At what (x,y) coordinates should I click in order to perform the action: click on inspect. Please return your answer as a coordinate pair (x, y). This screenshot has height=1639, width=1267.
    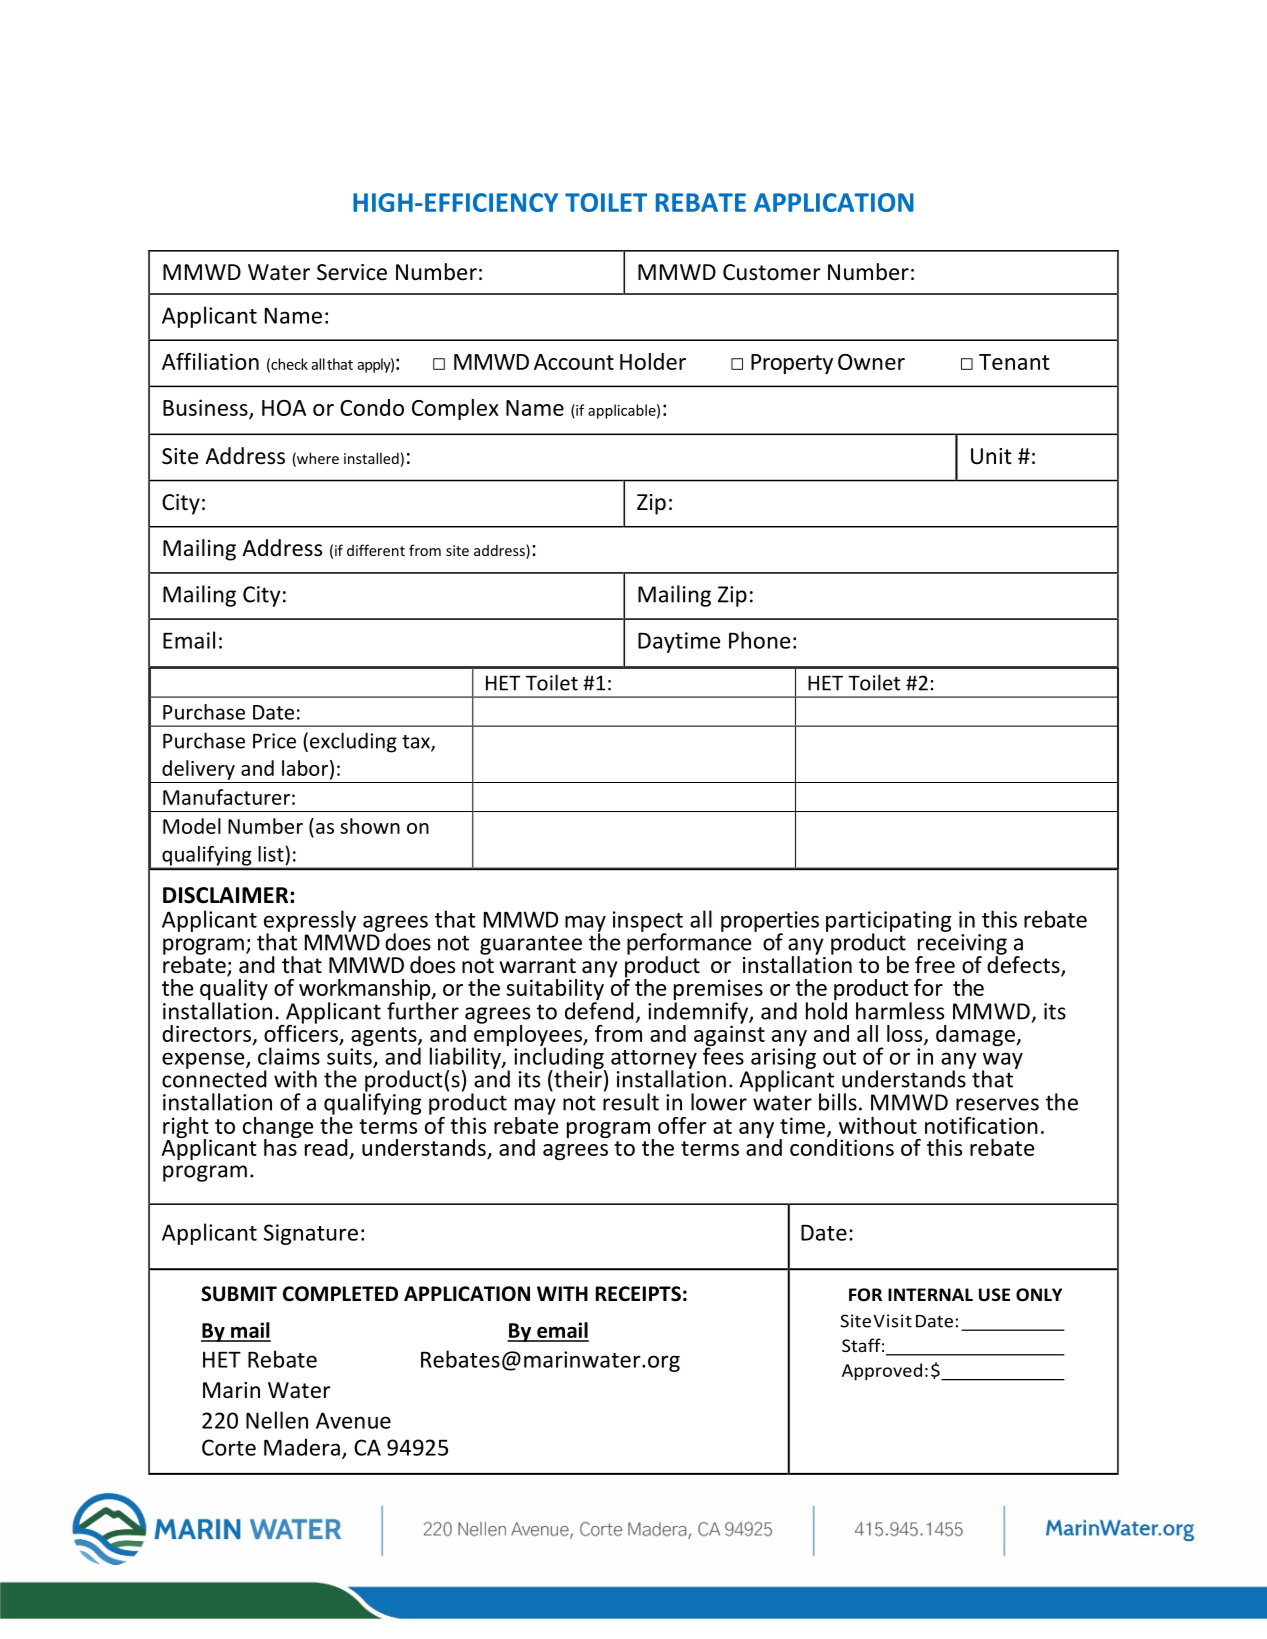
    Looking at the image, I should click on (648, 922).
